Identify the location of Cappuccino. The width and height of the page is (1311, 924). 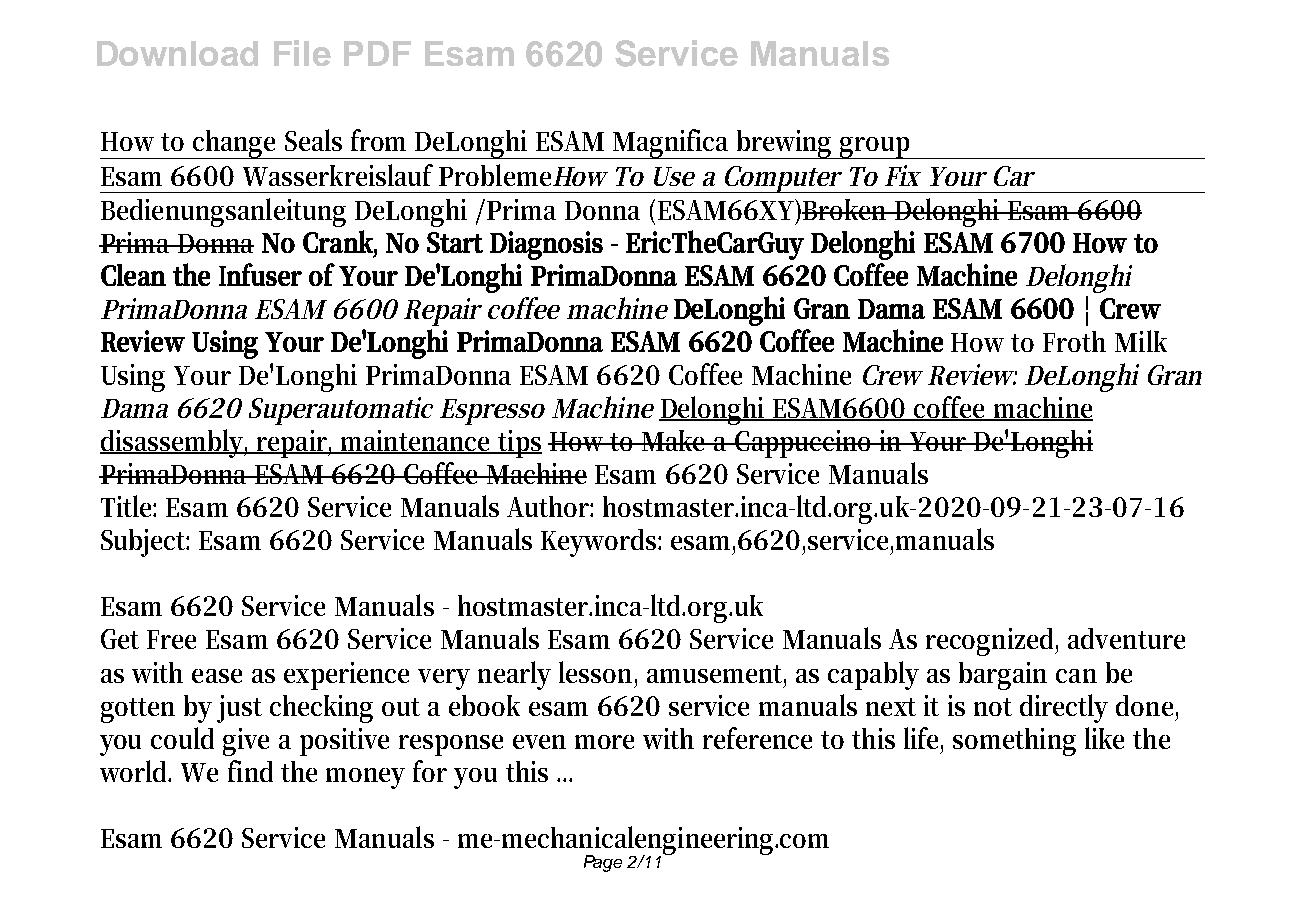
(804, 444).
